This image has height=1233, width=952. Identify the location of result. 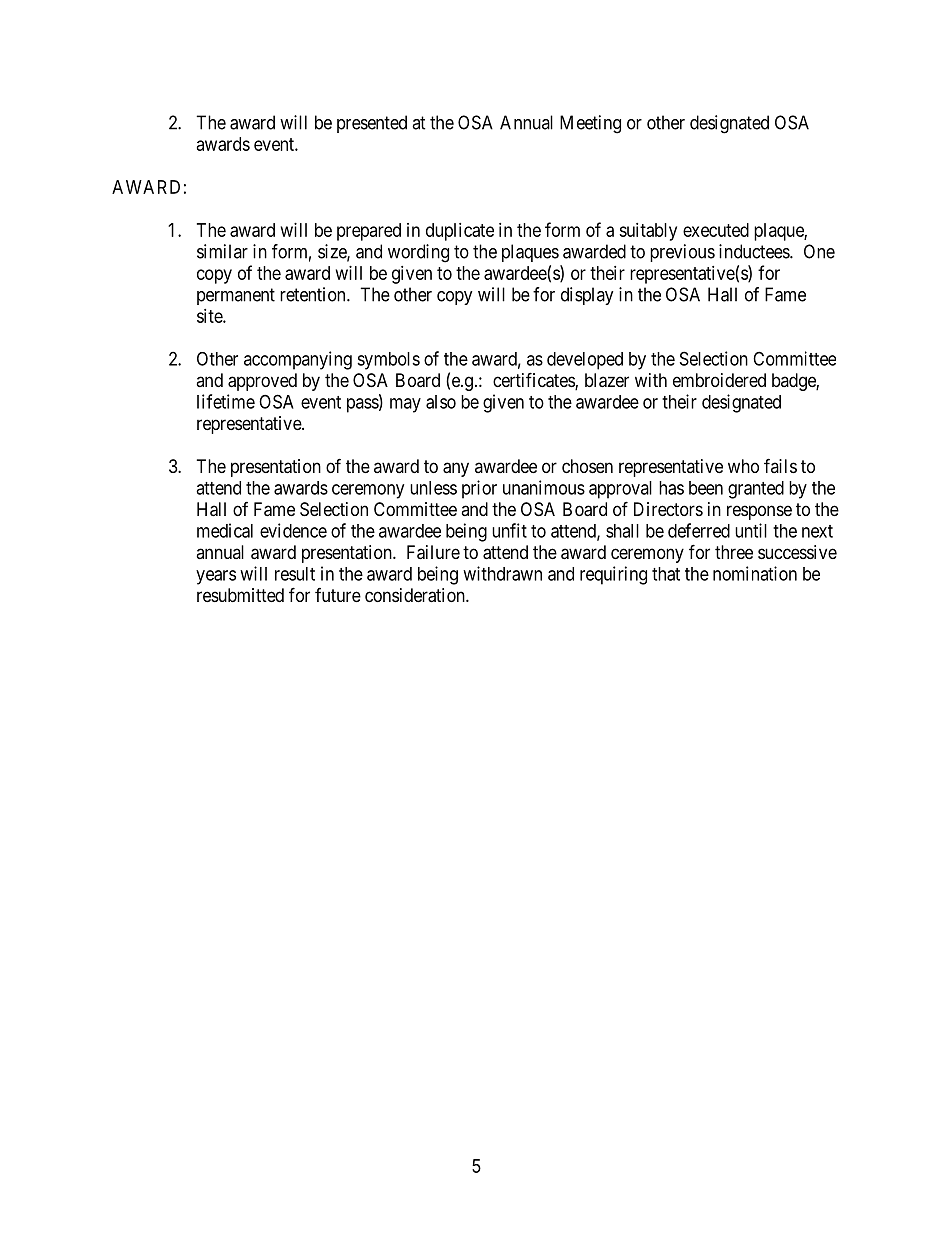
(295, 574).
